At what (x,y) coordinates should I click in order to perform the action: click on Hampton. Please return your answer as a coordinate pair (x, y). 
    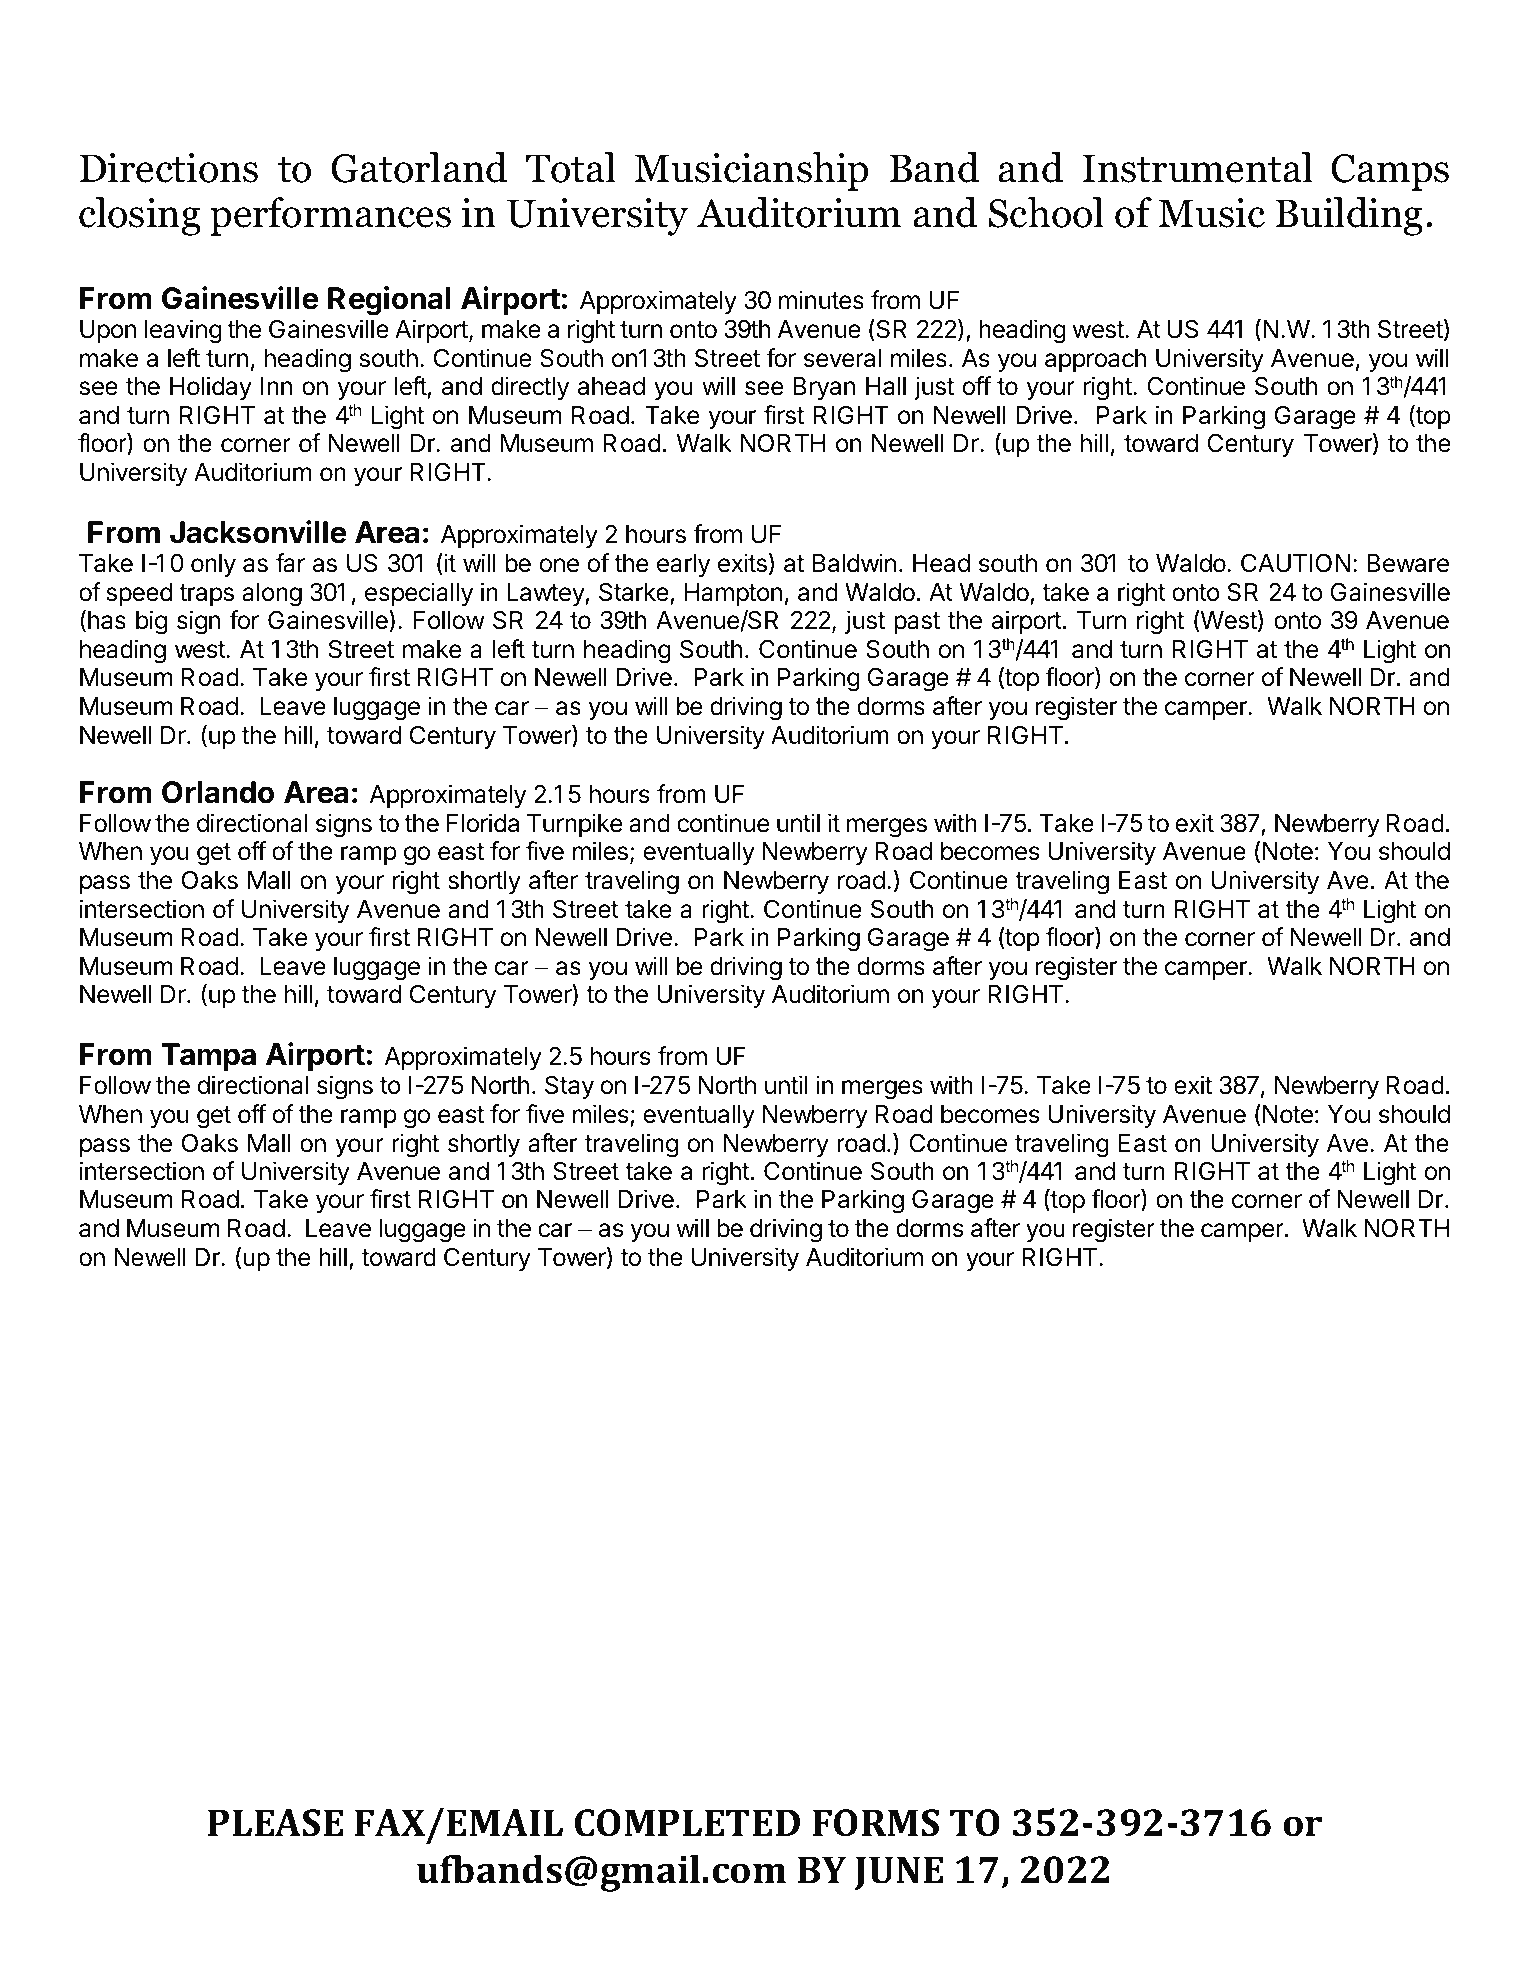
    Looking at the image, I should click on (733, 594).
